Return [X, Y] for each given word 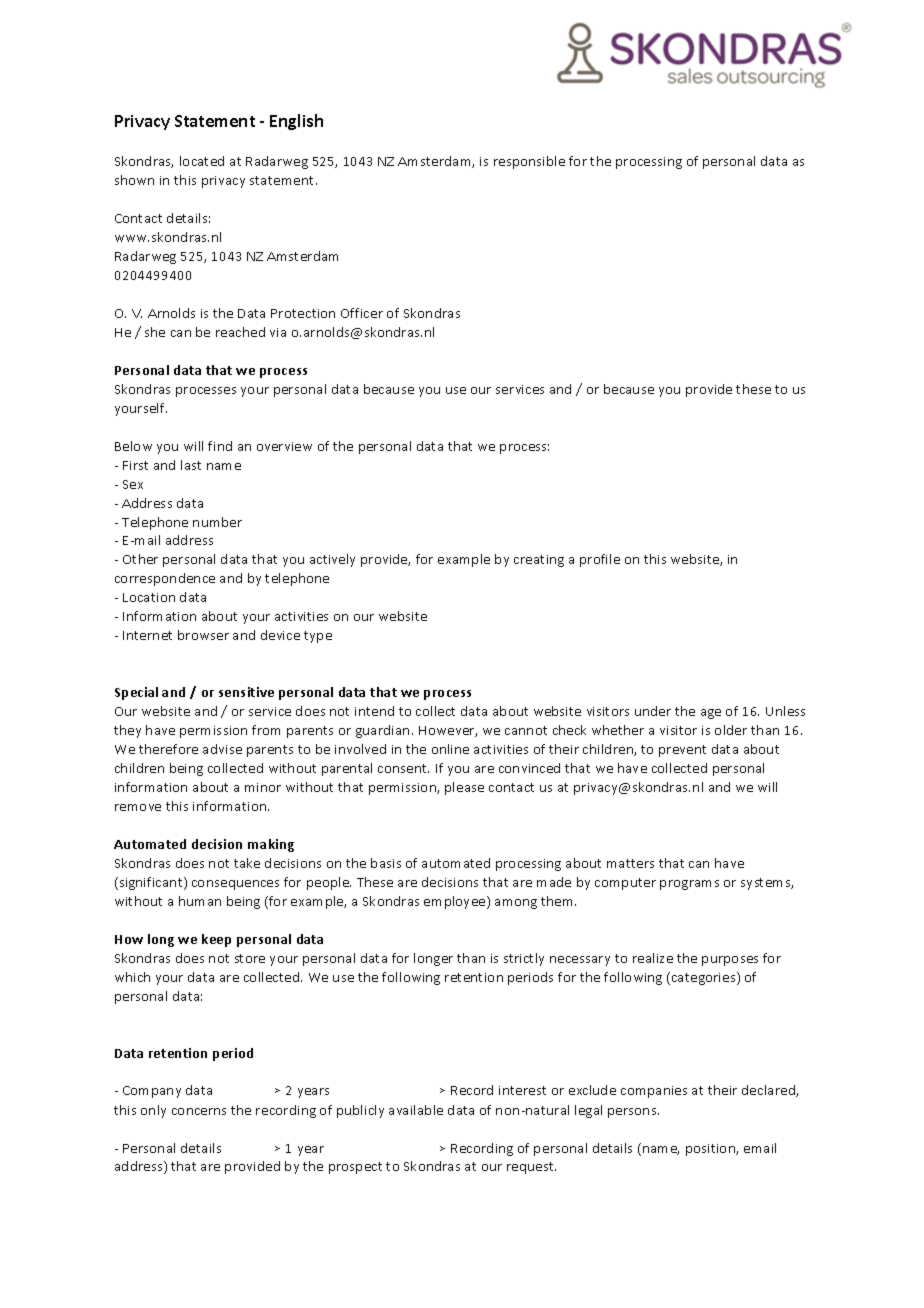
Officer [362, 313]
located [202, 161]
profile [600, 560]
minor [263, 787]
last [191, 465]
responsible [529, 162]
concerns [199, 1111]
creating [539, 561]
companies [654, 1092]
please [464, 788]
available [416, 1110]
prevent [682, 751]
